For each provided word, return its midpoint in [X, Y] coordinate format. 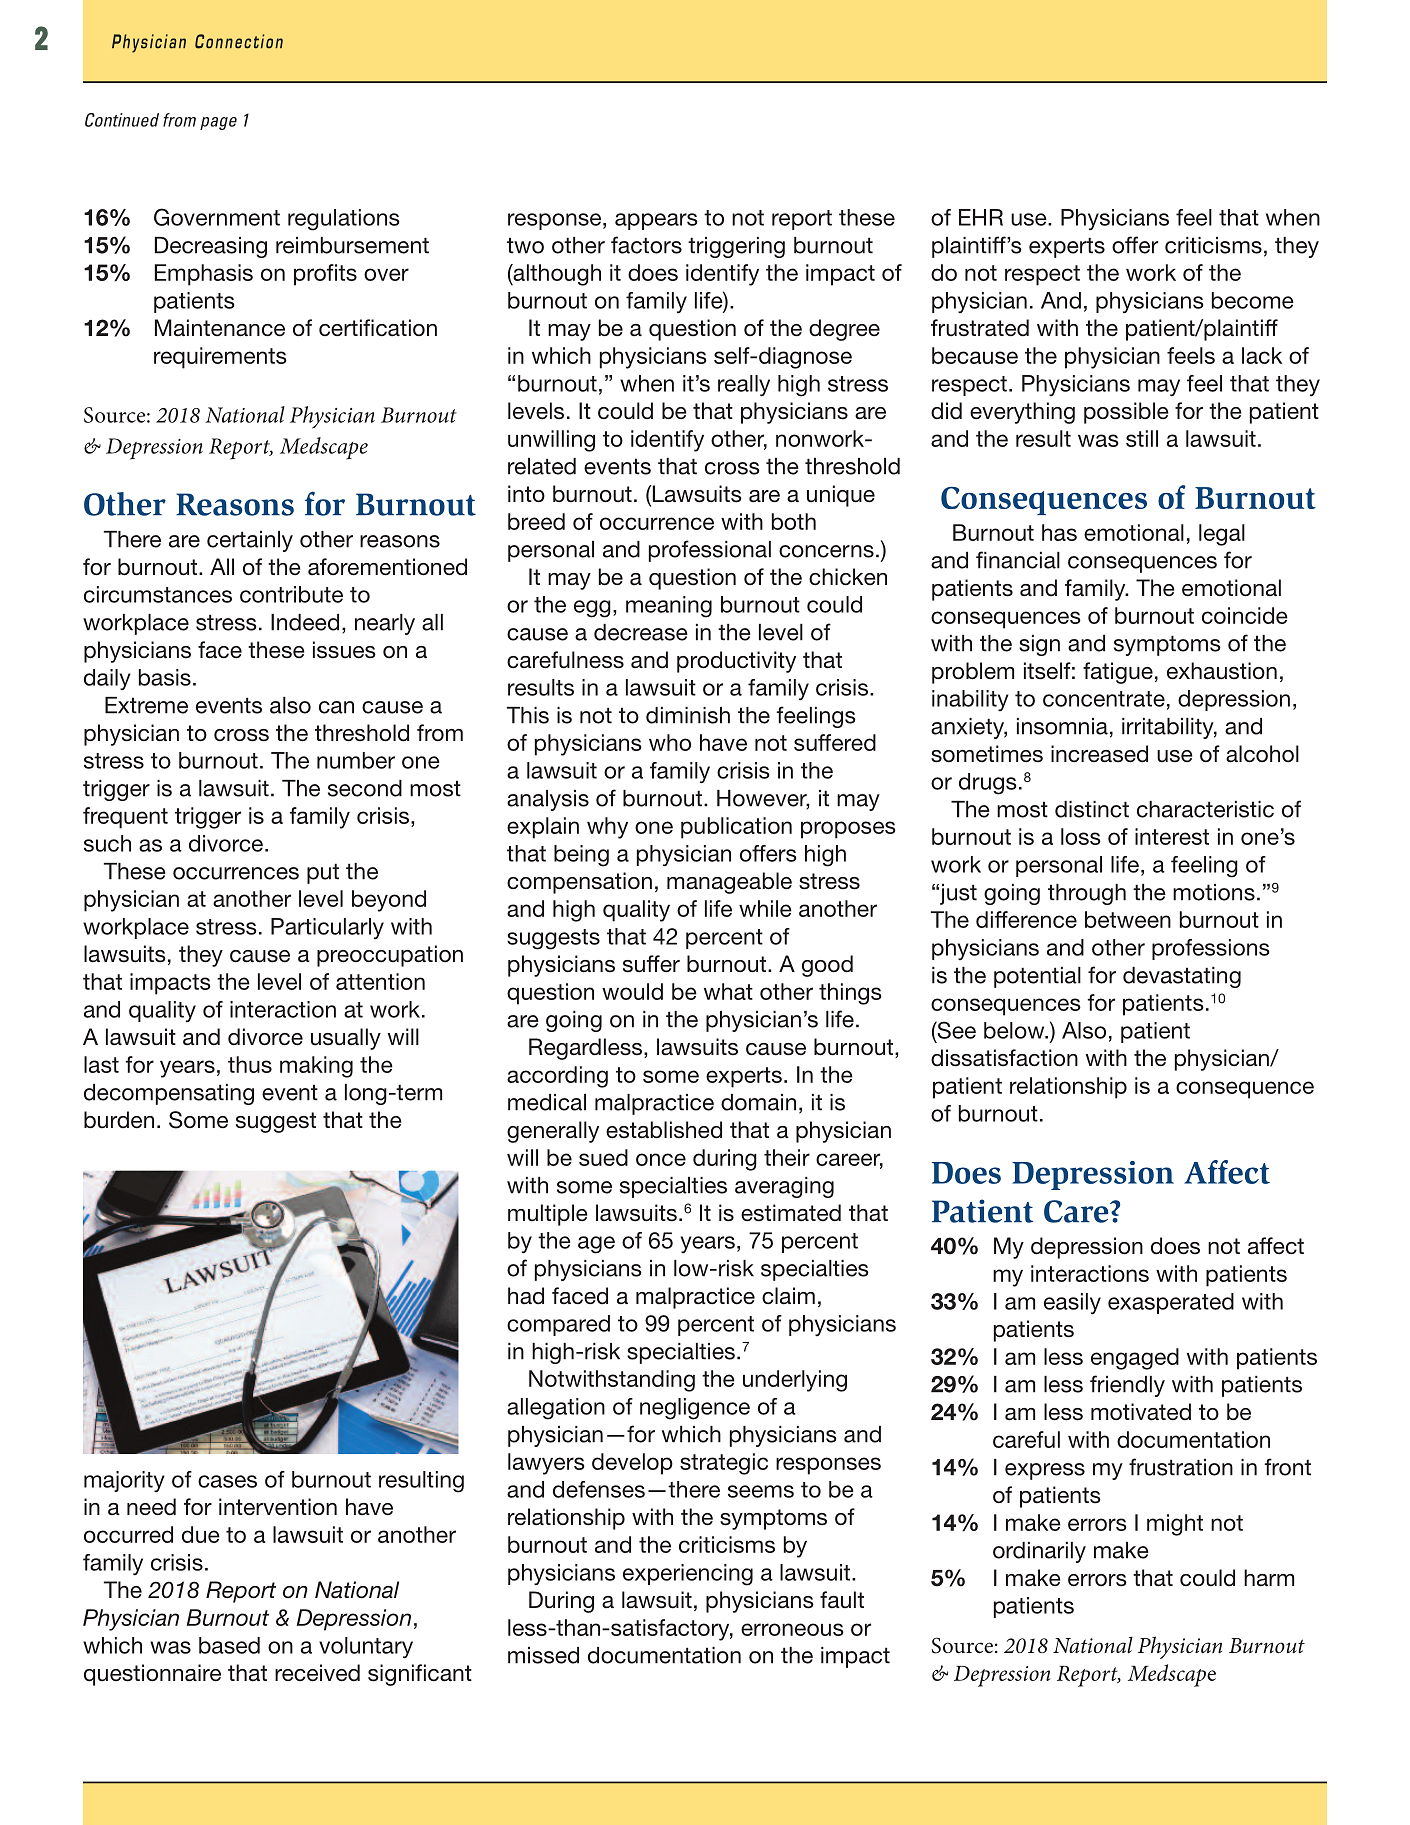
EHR [981, 217]
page [218, 123]
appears [656, 221]
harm [1269, 1578]
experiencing [688, 1575]
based [229, 1645]
